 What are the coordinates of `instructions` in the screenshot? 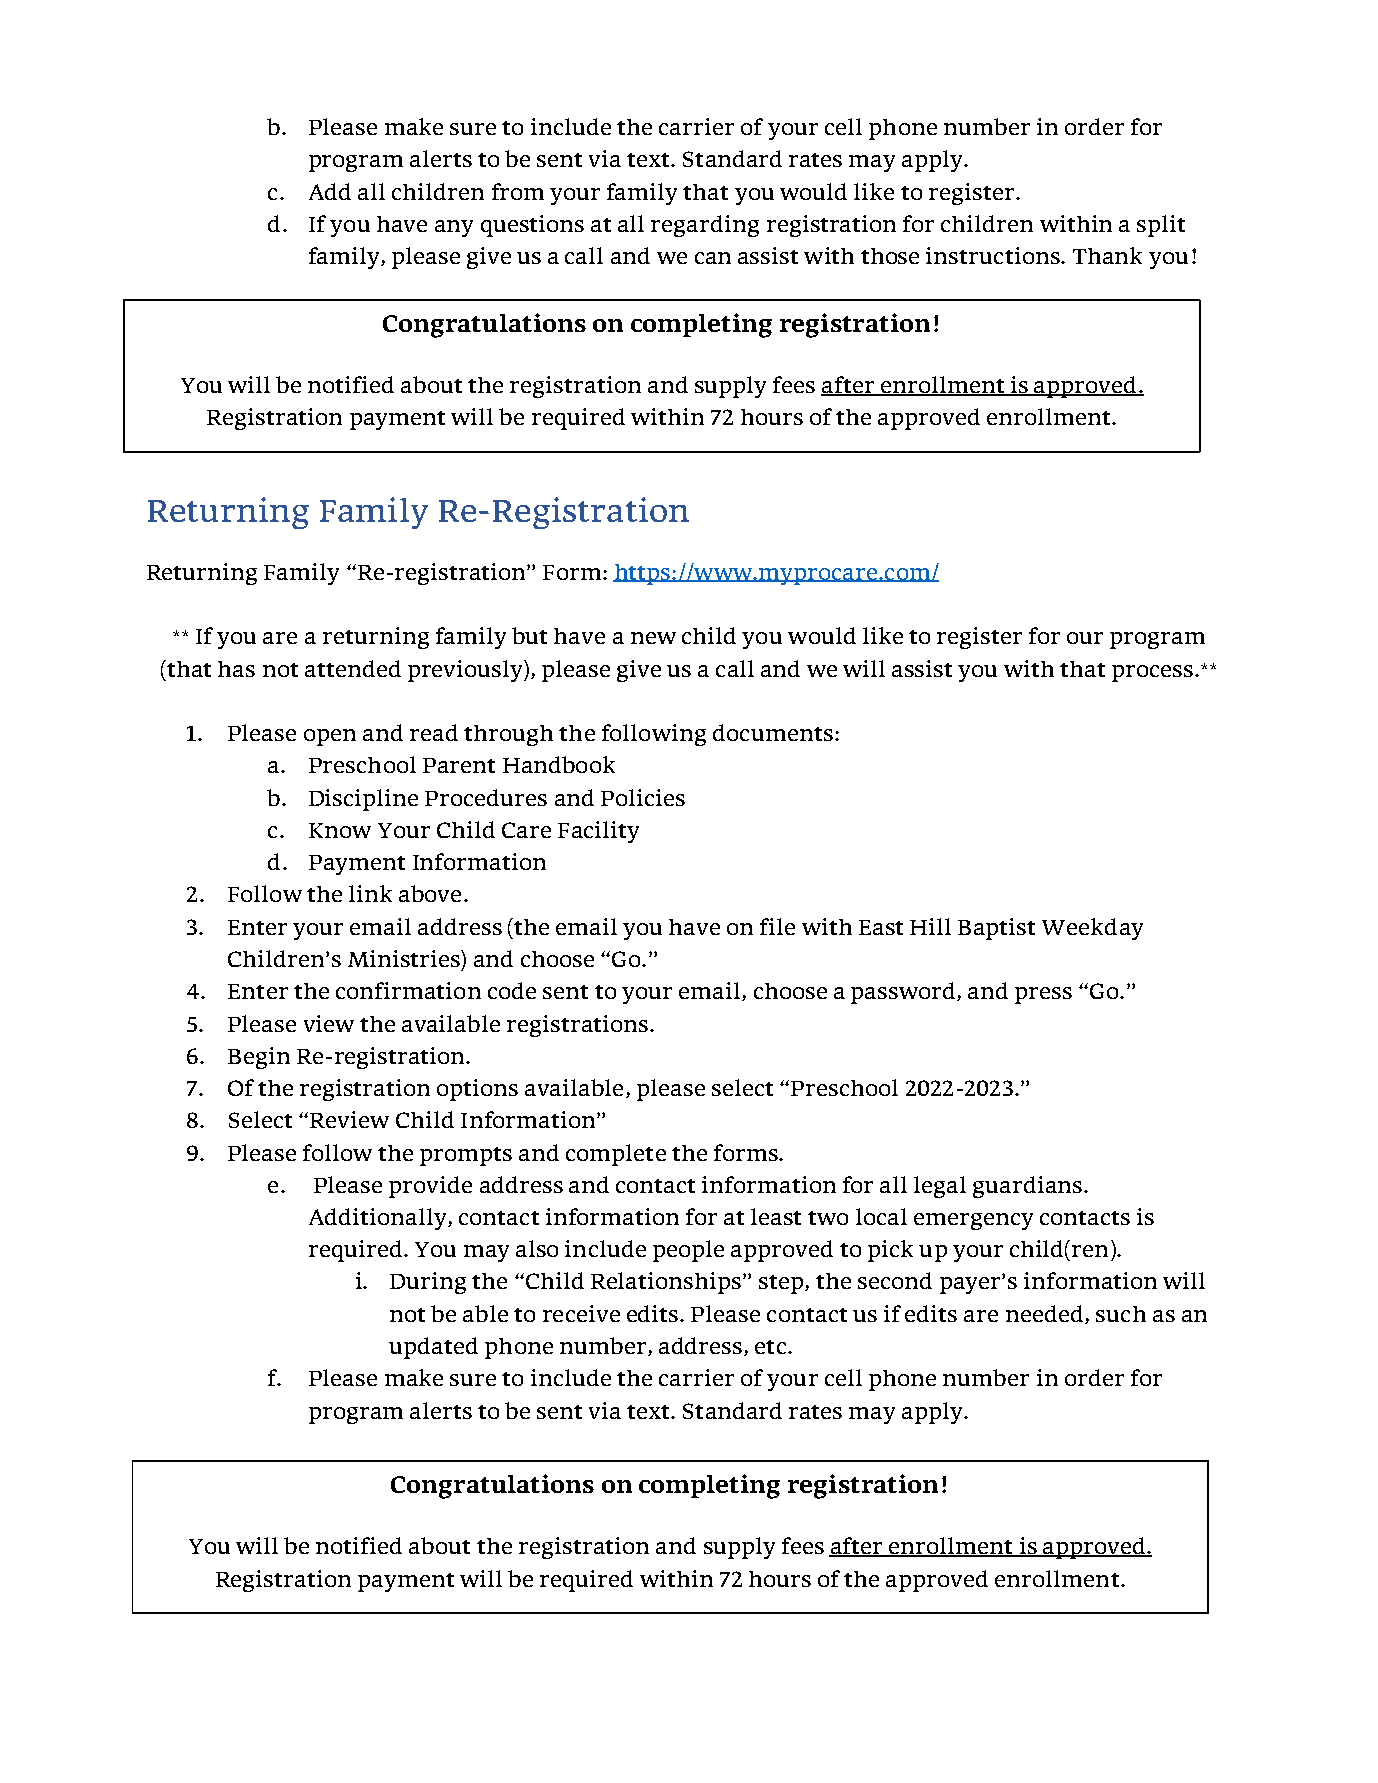 It's located at (994, 255).
